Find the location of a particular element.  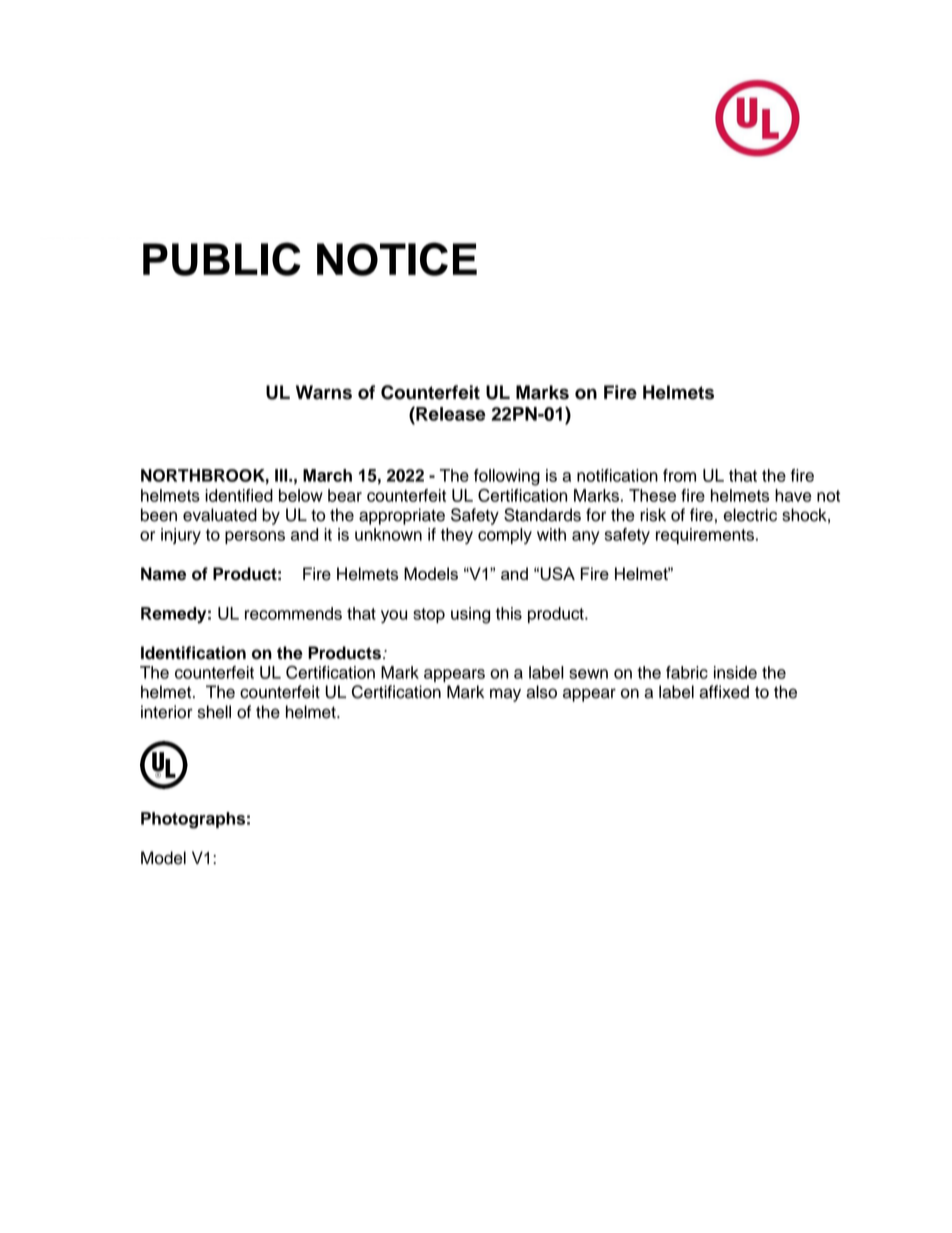

from is located at coordinates (679, 475).
